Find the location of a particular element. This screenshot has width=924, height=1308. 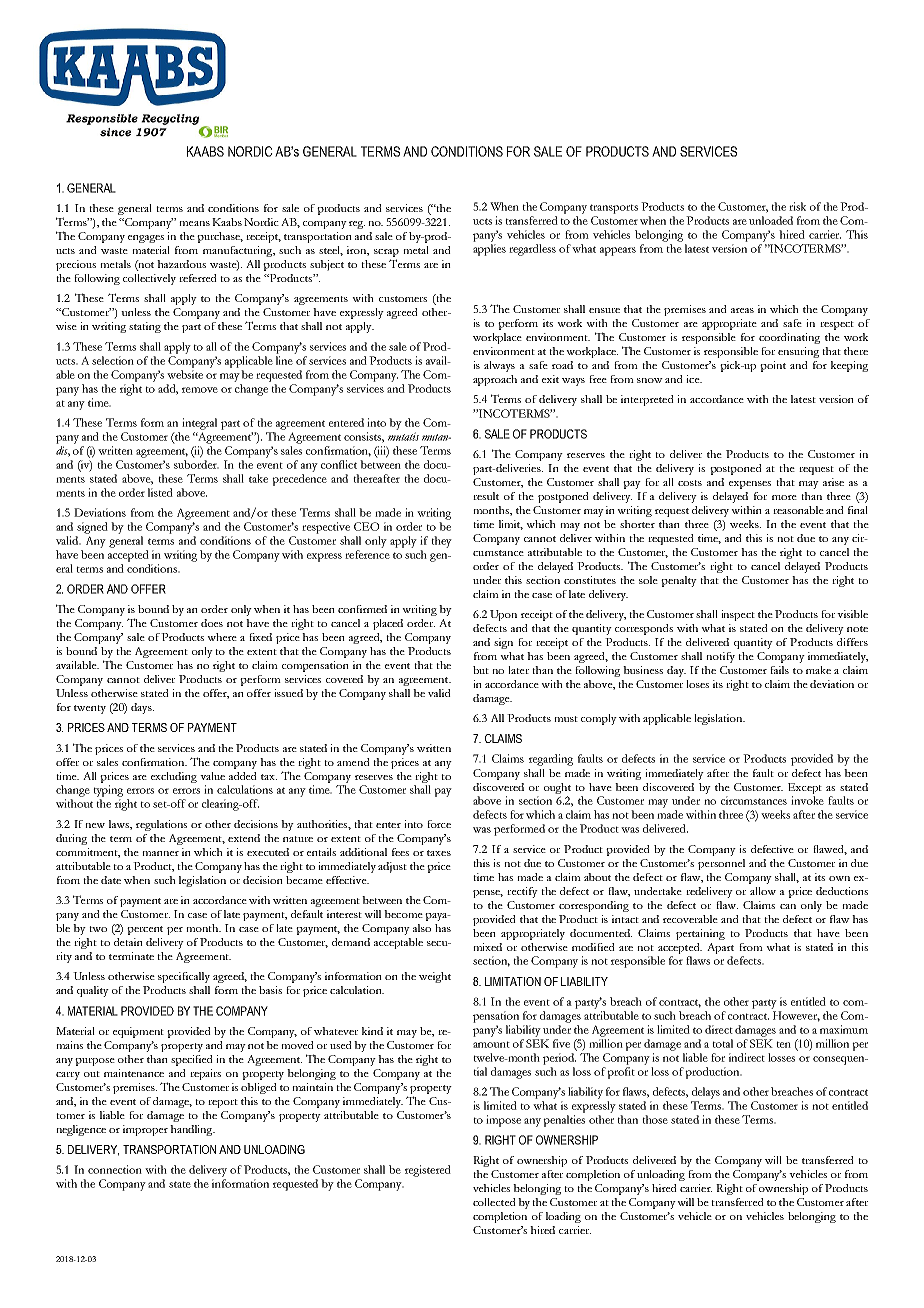

applies is located at coordinates (489, 250).
